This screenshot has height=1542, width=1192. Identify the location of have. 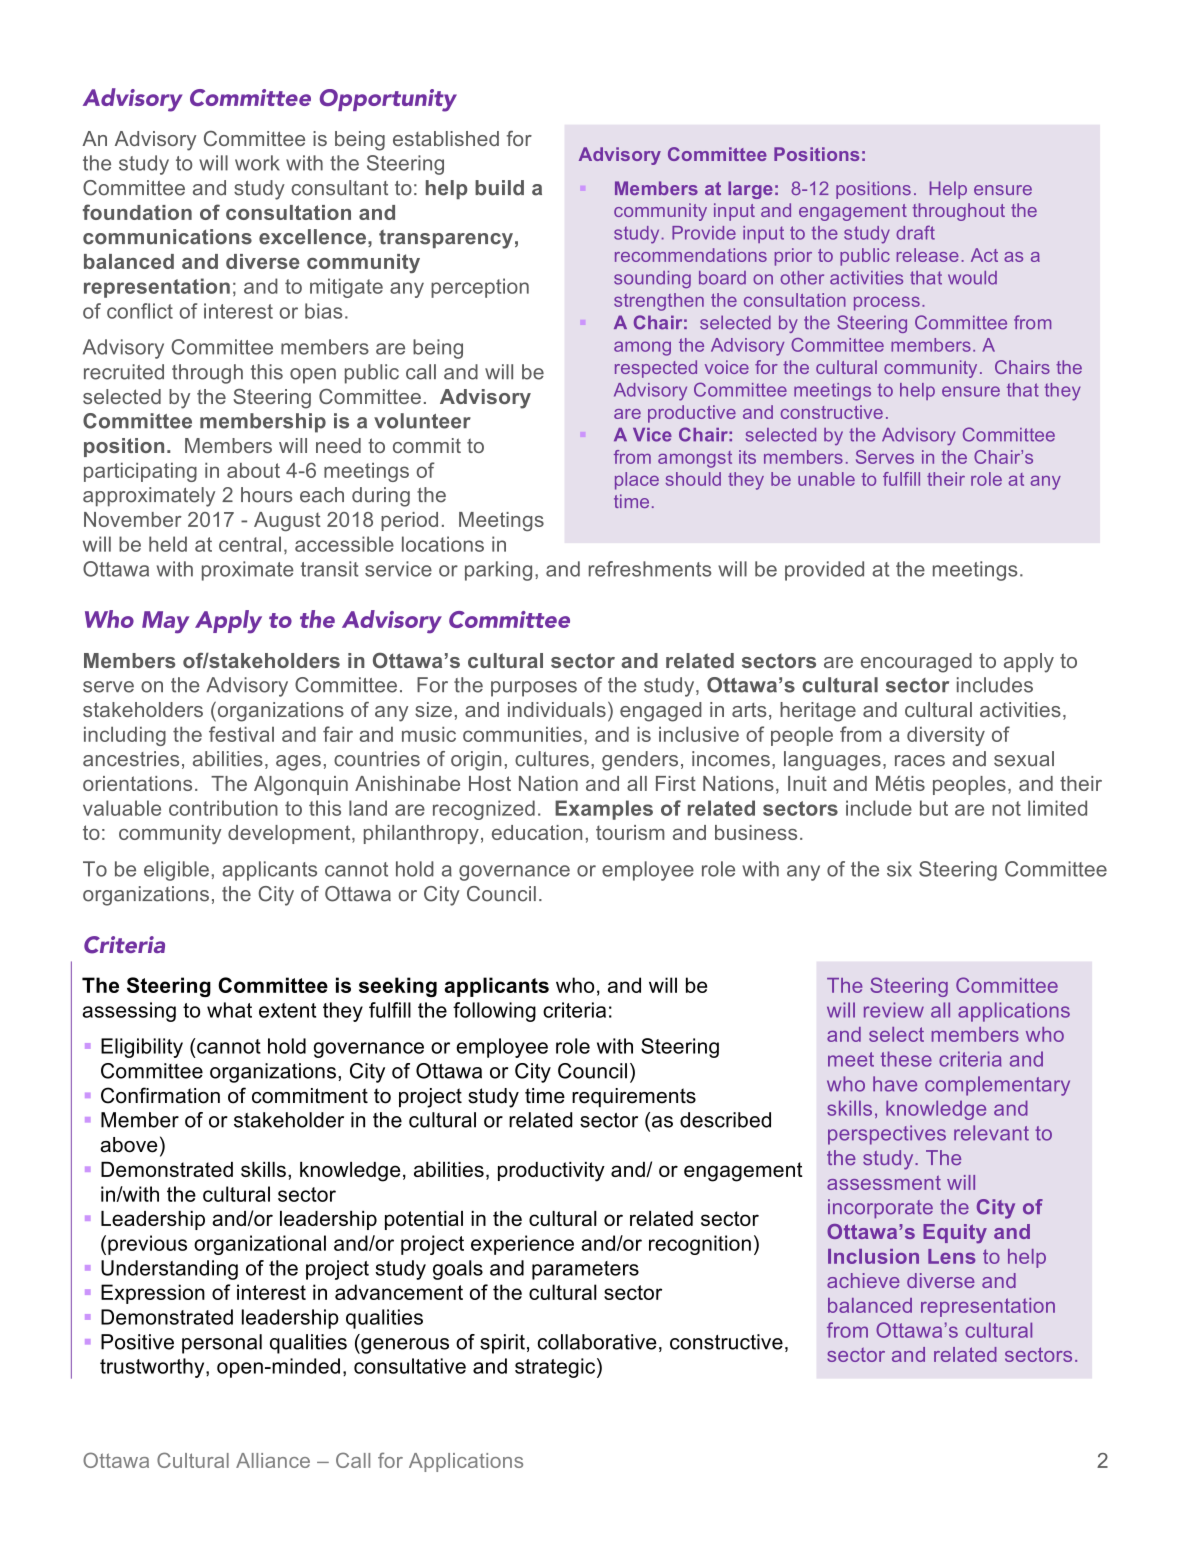
(895, 1084).
